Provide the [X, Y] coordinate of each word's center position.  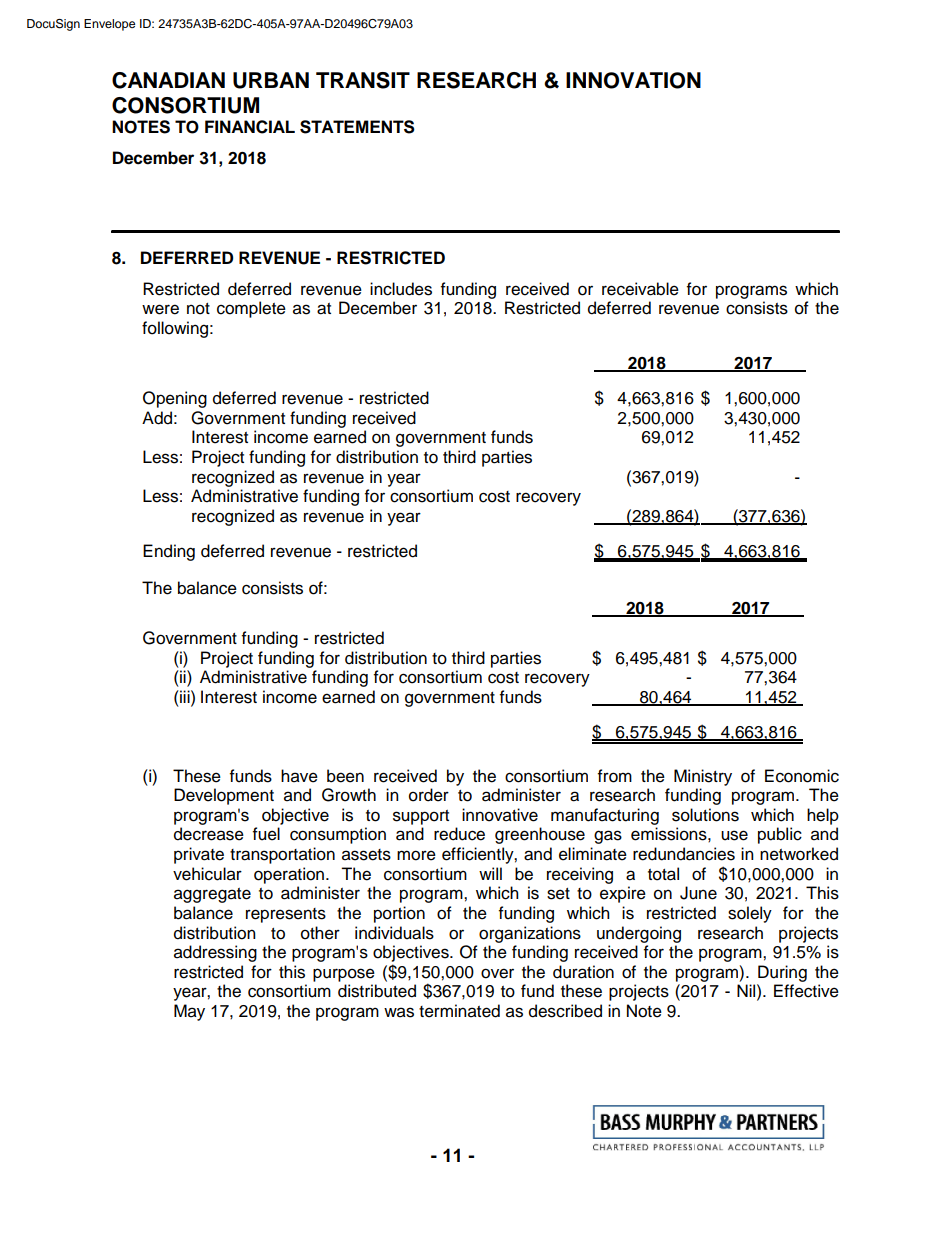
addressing [215, 953]
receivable [640, 289]
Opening [175, 399]
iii [185, 696]
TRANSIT [363, 80]
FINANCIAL [250, 127]
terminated [459, 1011]
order [429, 795]
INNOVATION [633, 80]
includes [401, 289]
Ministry [703, 777]
